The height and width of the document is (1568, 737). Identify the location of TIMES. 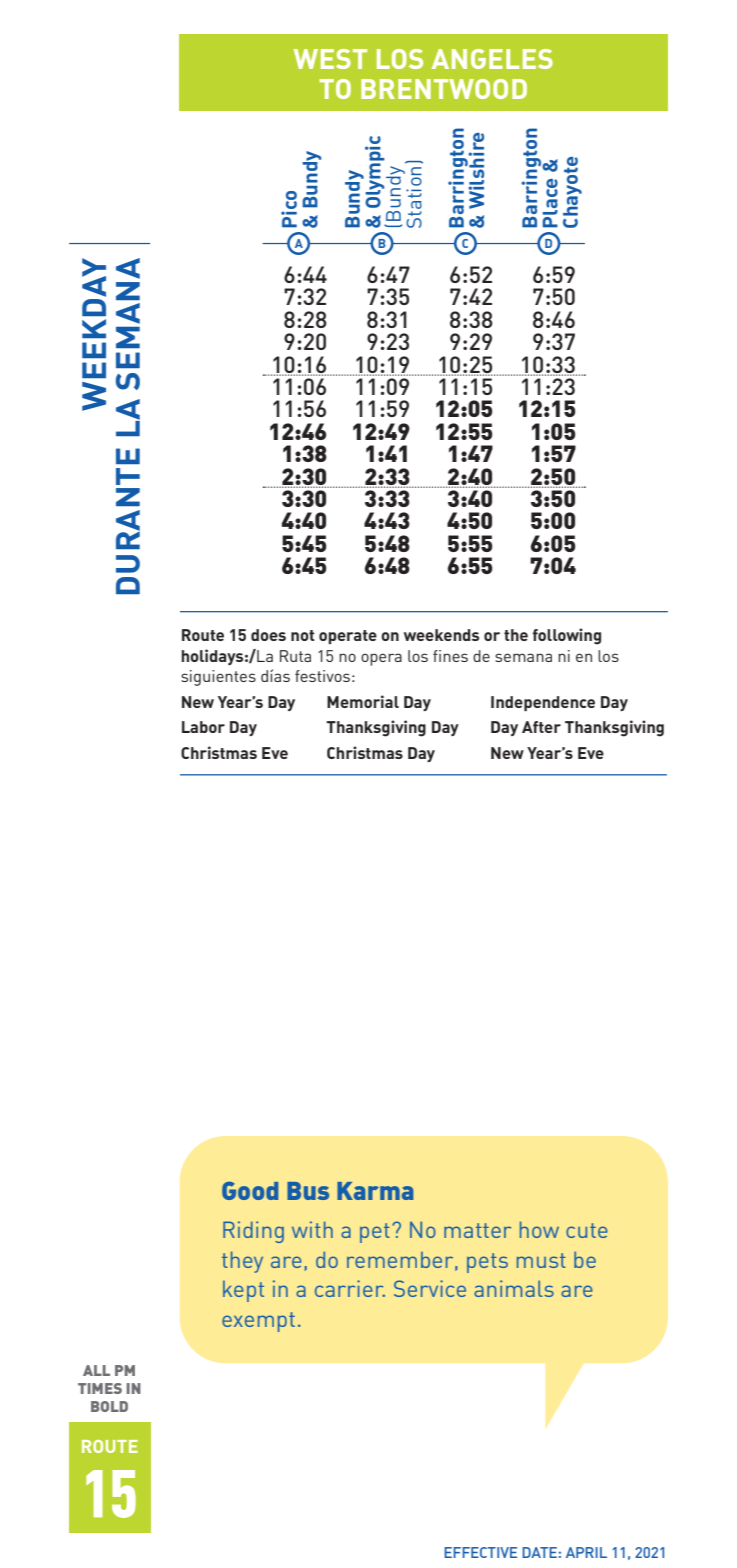
(100, 1388).
